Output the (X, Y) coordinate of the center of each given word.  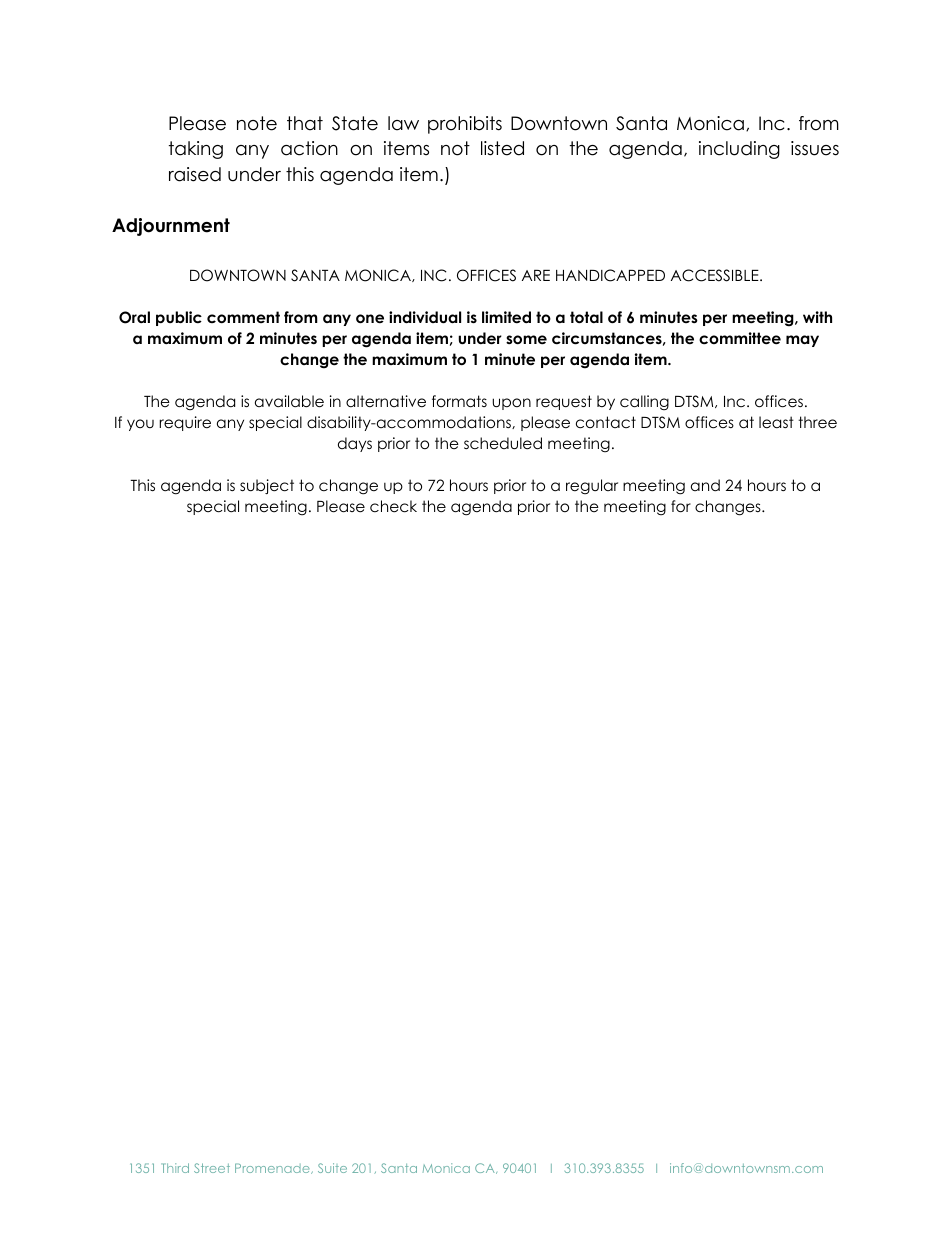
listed (502, 148)
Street (212, 1168)
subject (267, 486)
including (739, 150)
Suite (332, 1168)
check (393, 506)
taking (196, 150)
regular (592, 487)
